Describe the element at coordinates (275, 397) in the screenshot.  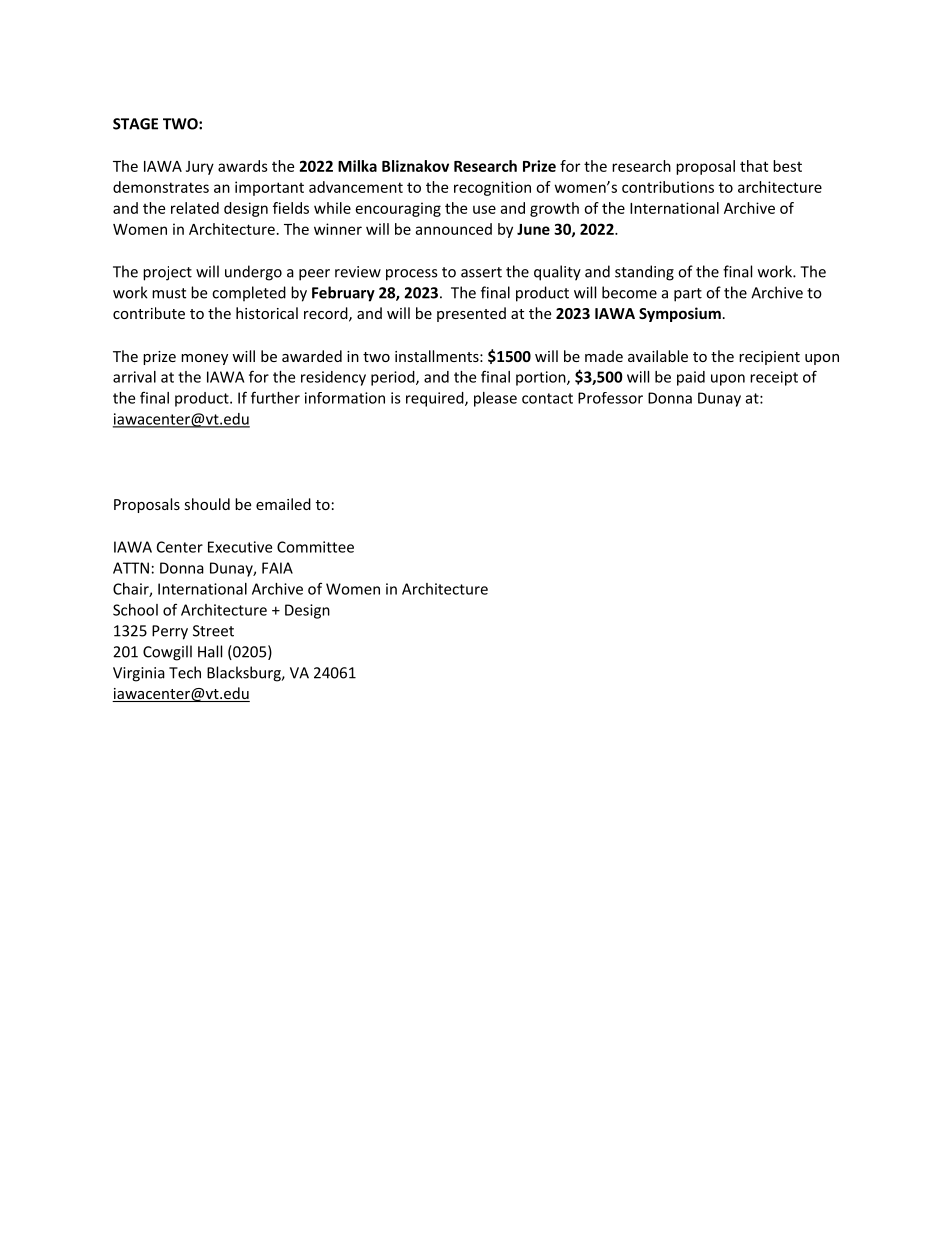
I see `further` at that location.
